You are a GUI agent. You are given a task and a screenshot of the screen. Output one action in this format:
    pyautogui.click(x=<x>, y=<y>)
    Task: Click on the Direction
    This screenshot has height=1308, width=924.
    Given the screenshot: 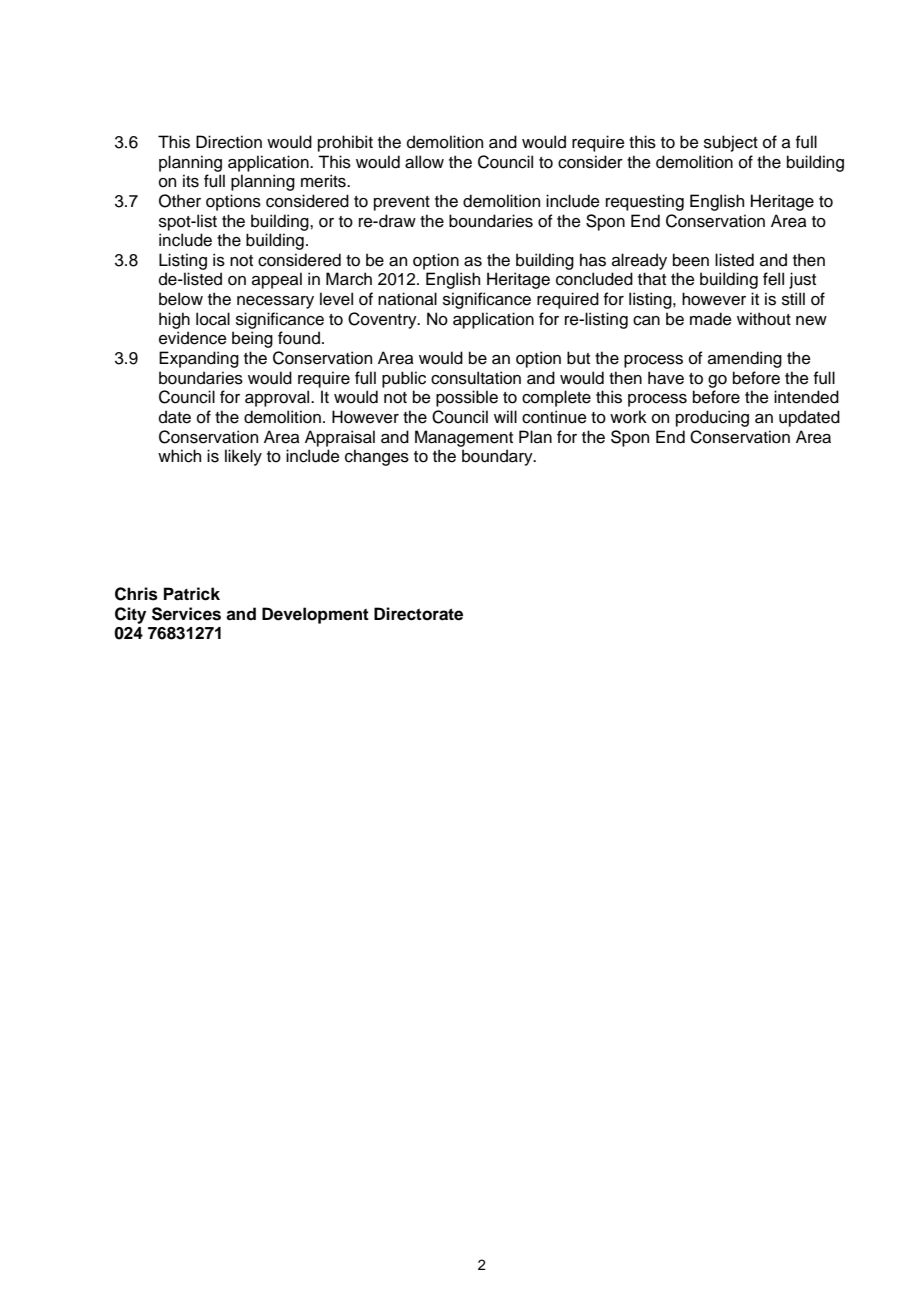 What is the action you would take?
    pyautogui.click(x=229, y=142)
